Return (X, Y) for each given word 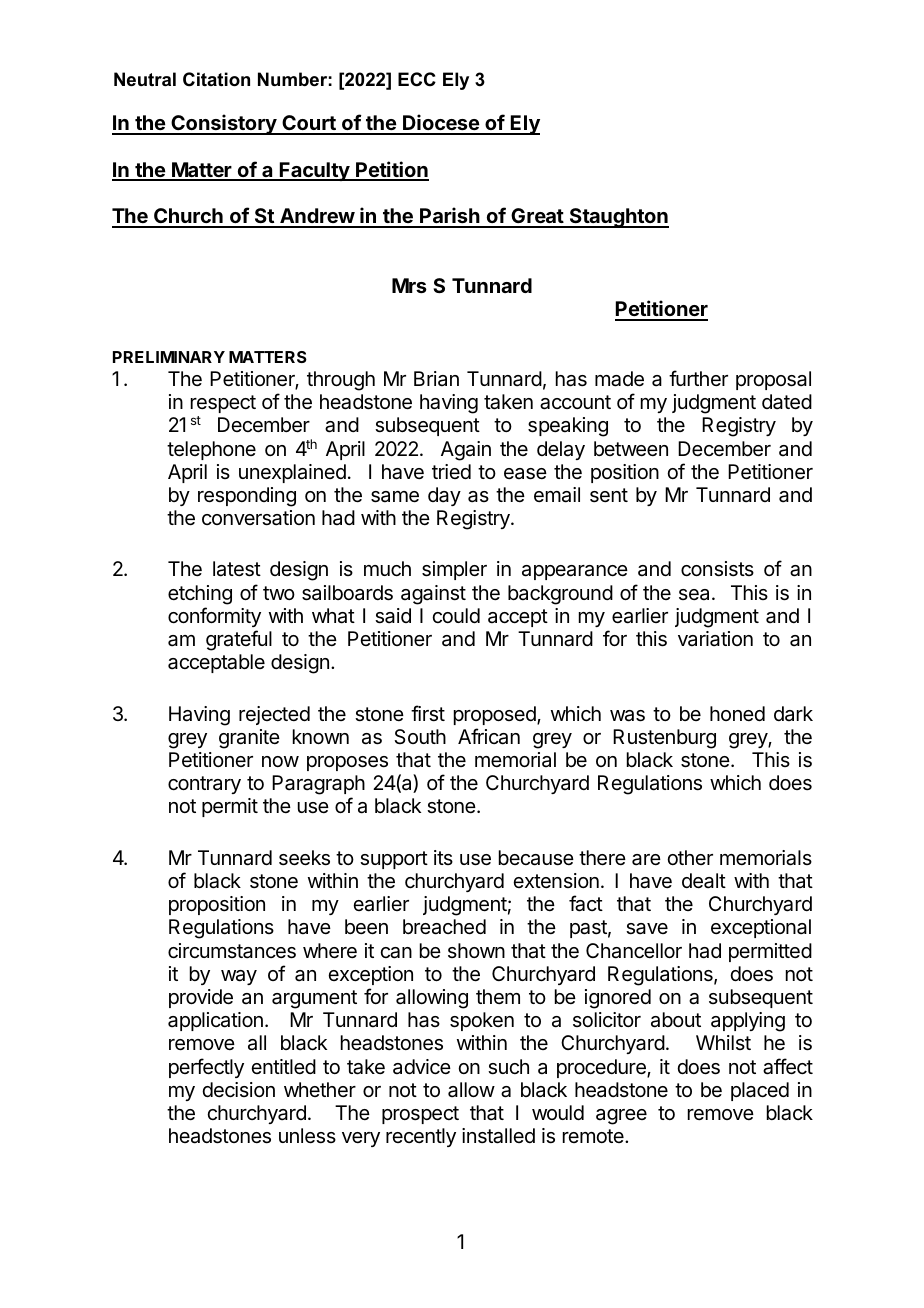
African (489, 736)
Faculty (314, 171)
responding (247, 497)
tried (451, 471)
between (631, 449)
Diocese (441, 124)
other (690, 857)
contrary (204, 785)
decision (238, 1090)
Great (537, 217)
